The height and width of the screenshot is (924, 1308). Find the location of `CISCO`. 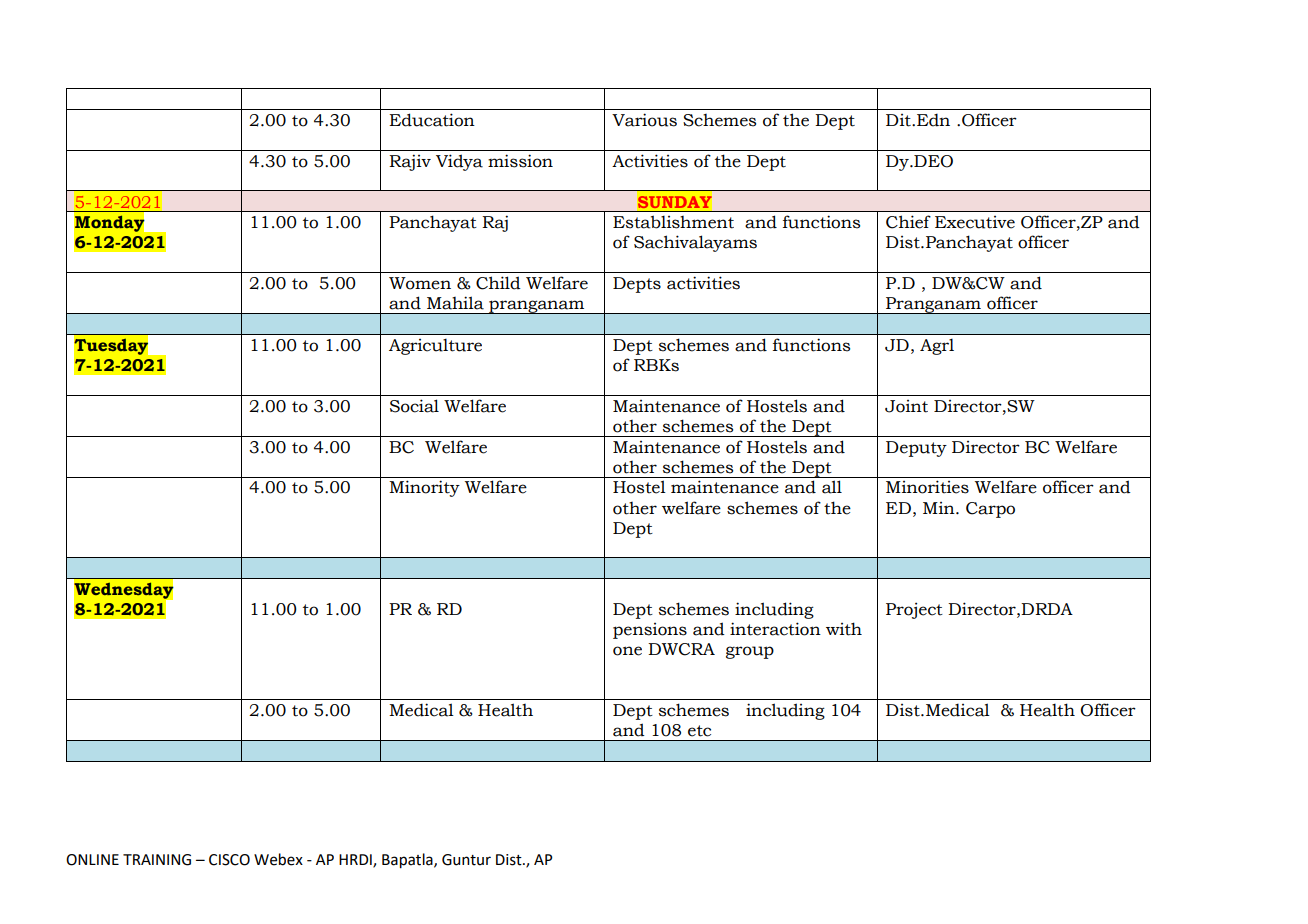

CISCO is located at coordinates (229, 860).
